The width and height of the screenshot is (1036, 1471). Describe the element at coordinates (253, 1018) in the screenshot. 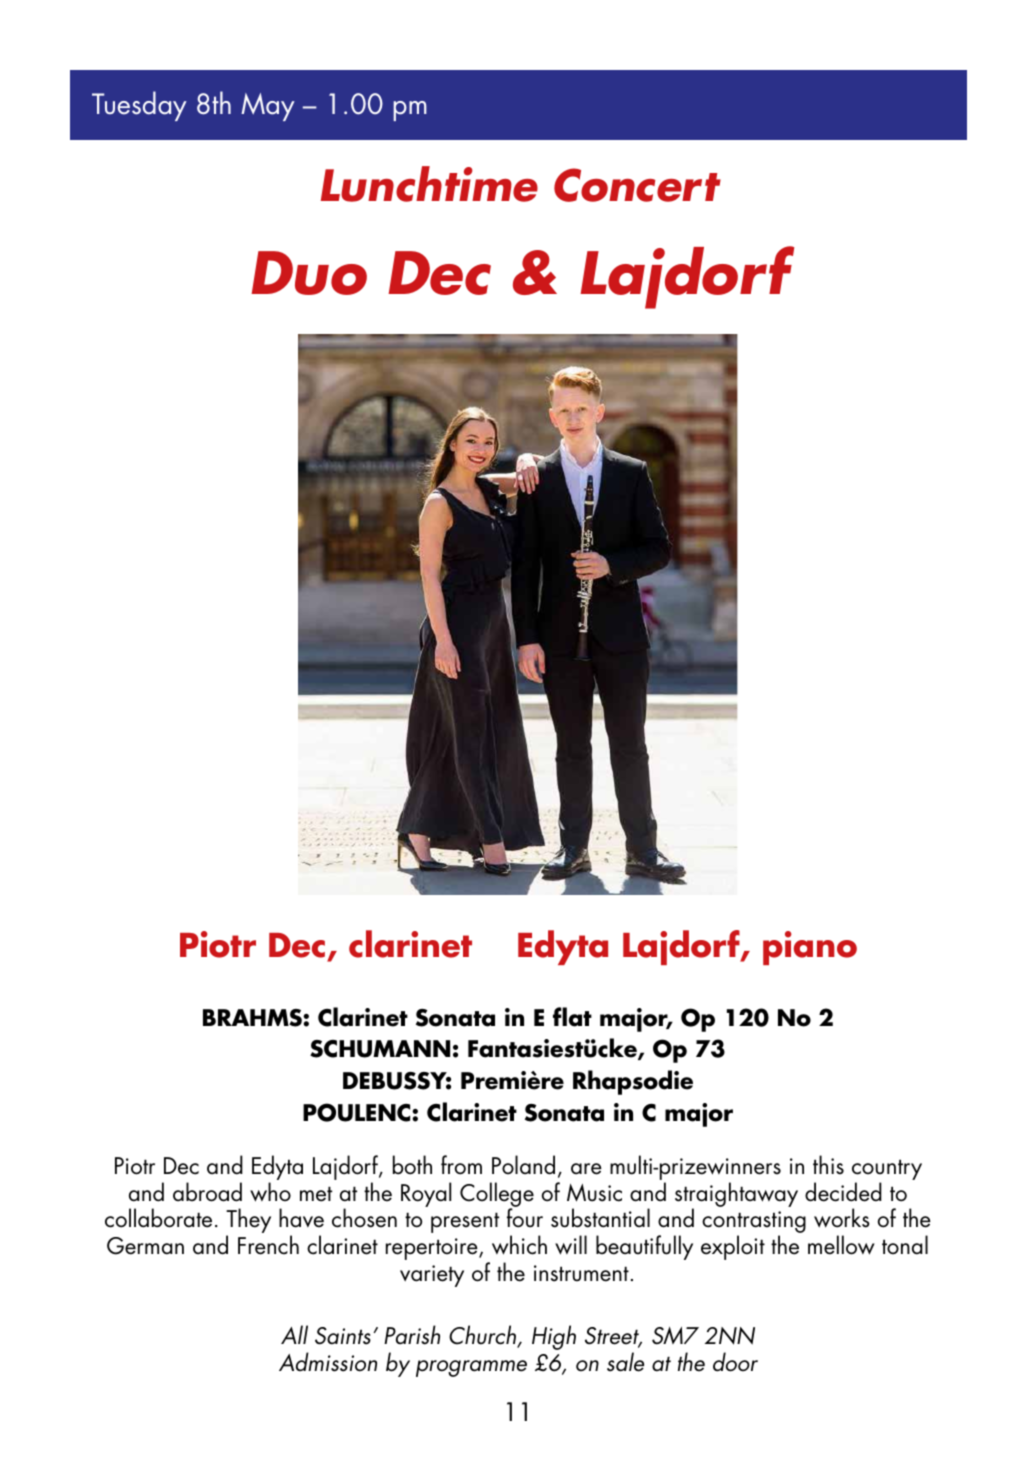

I see `BRAHMS` at that location.
